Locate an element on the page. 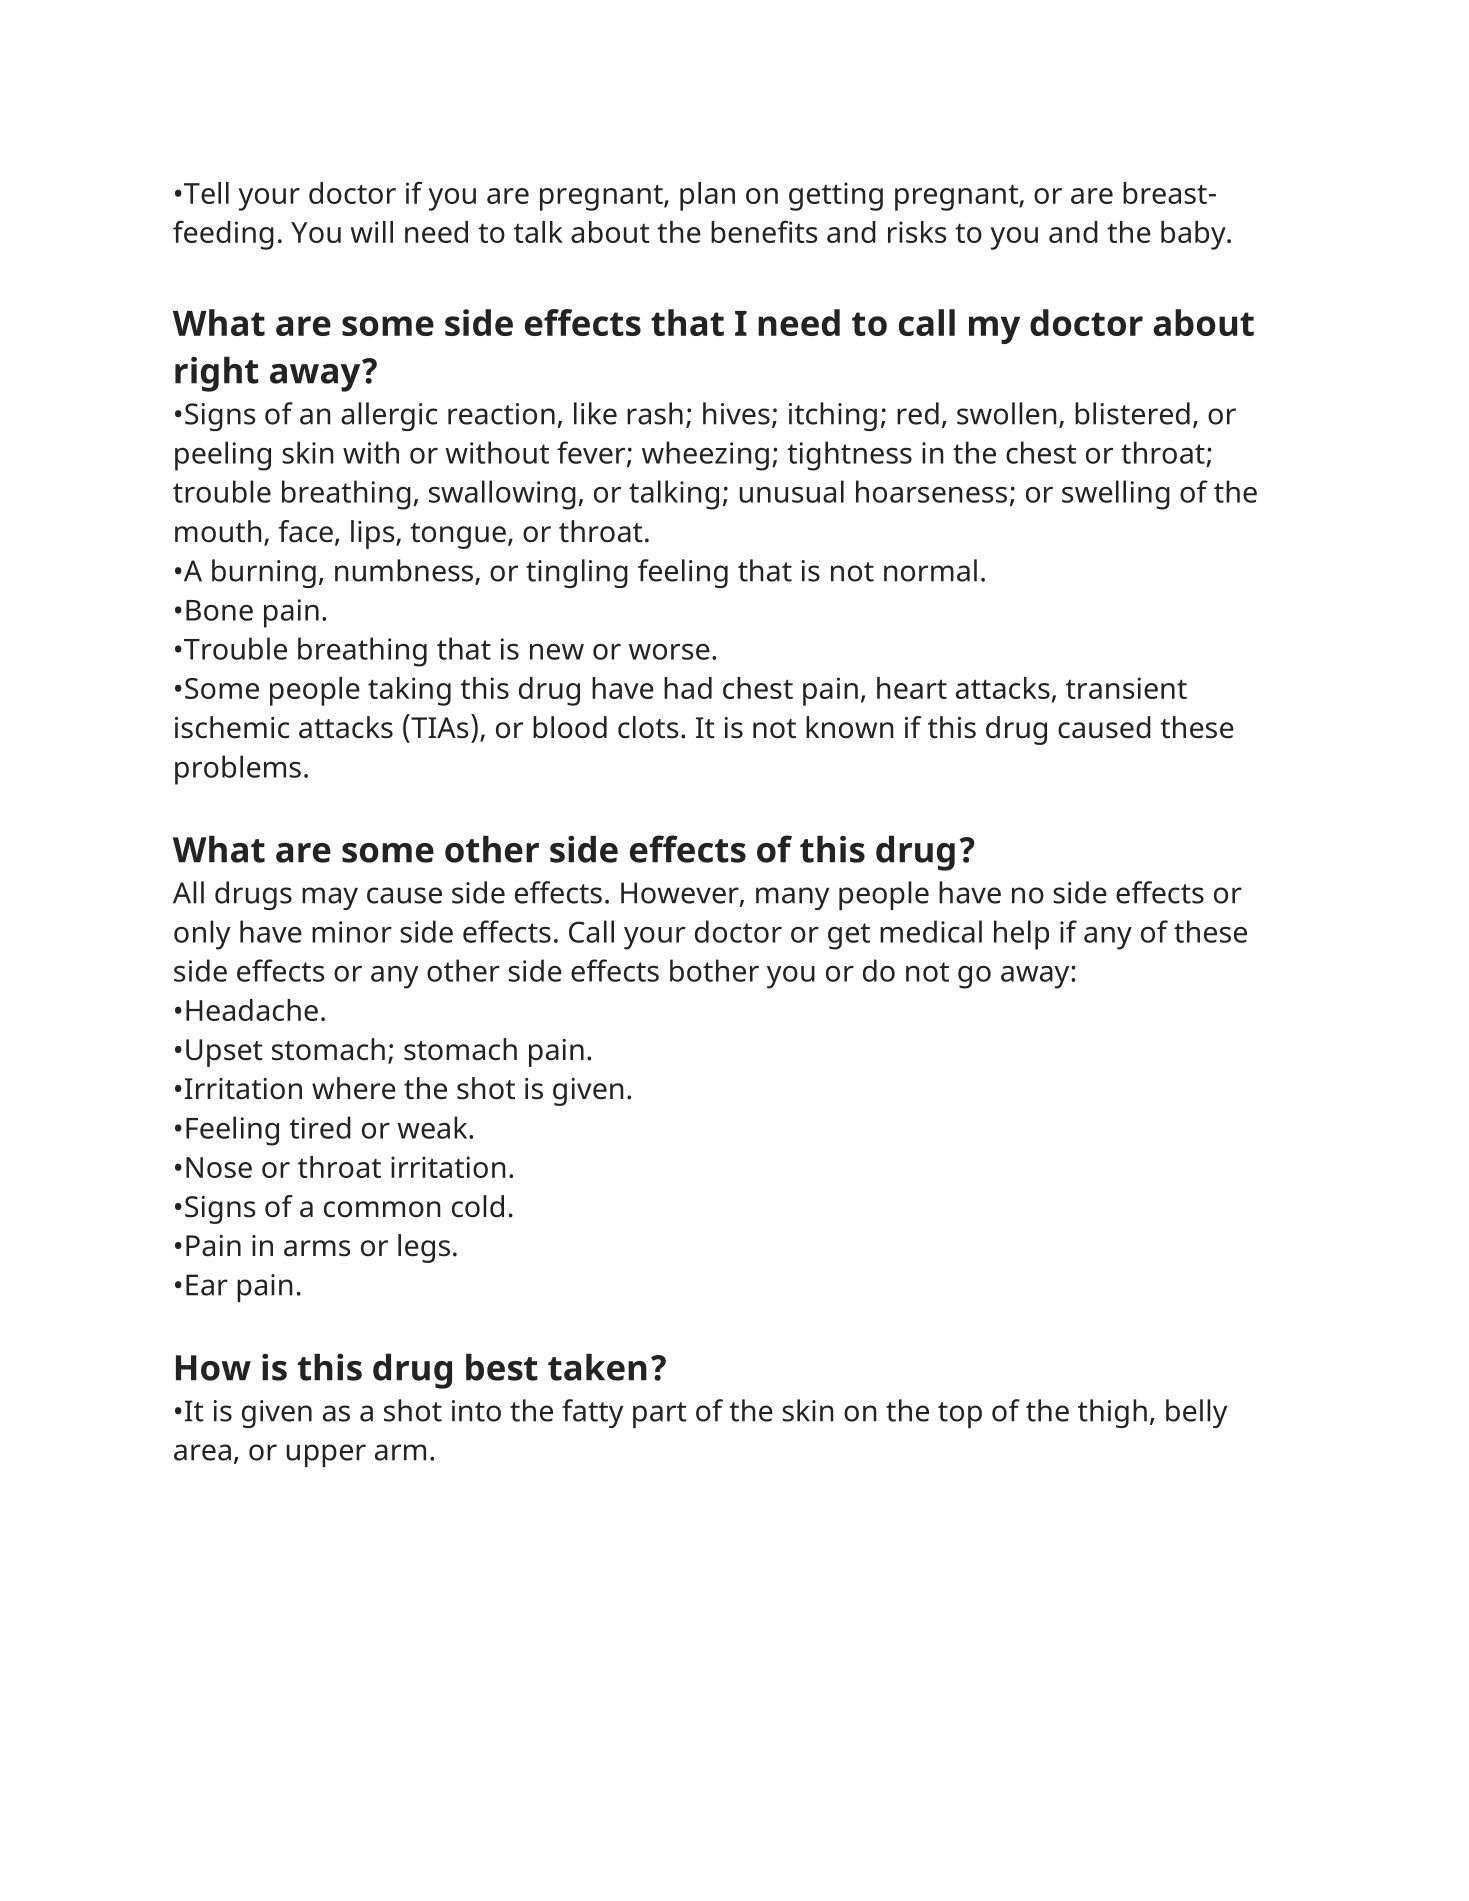  many is located at coordinates (792, 898).
